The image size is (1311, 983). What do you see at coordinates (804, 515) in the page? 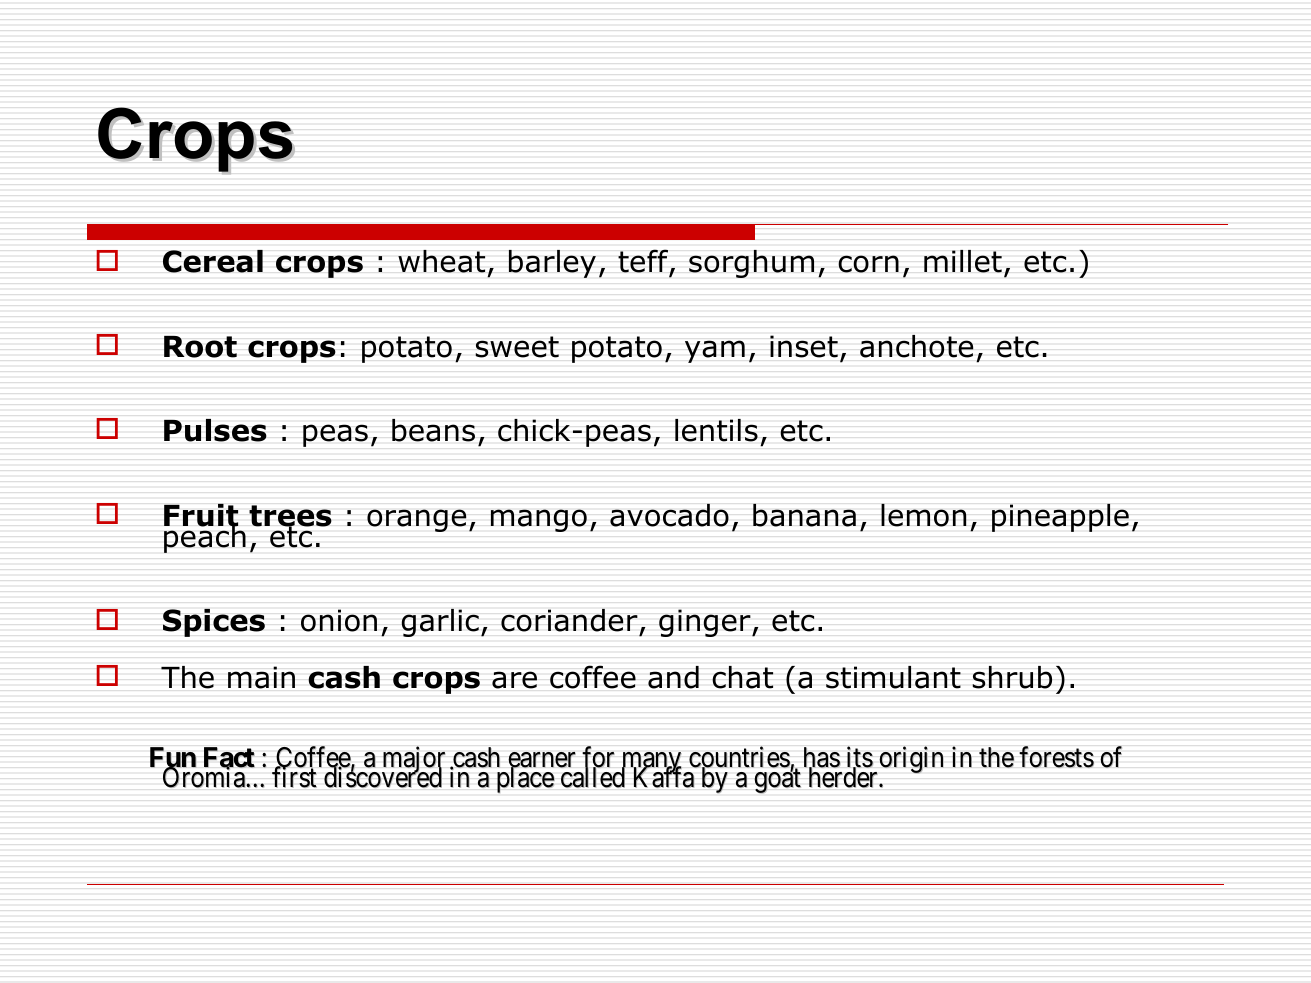
I see `banana` at bounding box center [804, 515].
